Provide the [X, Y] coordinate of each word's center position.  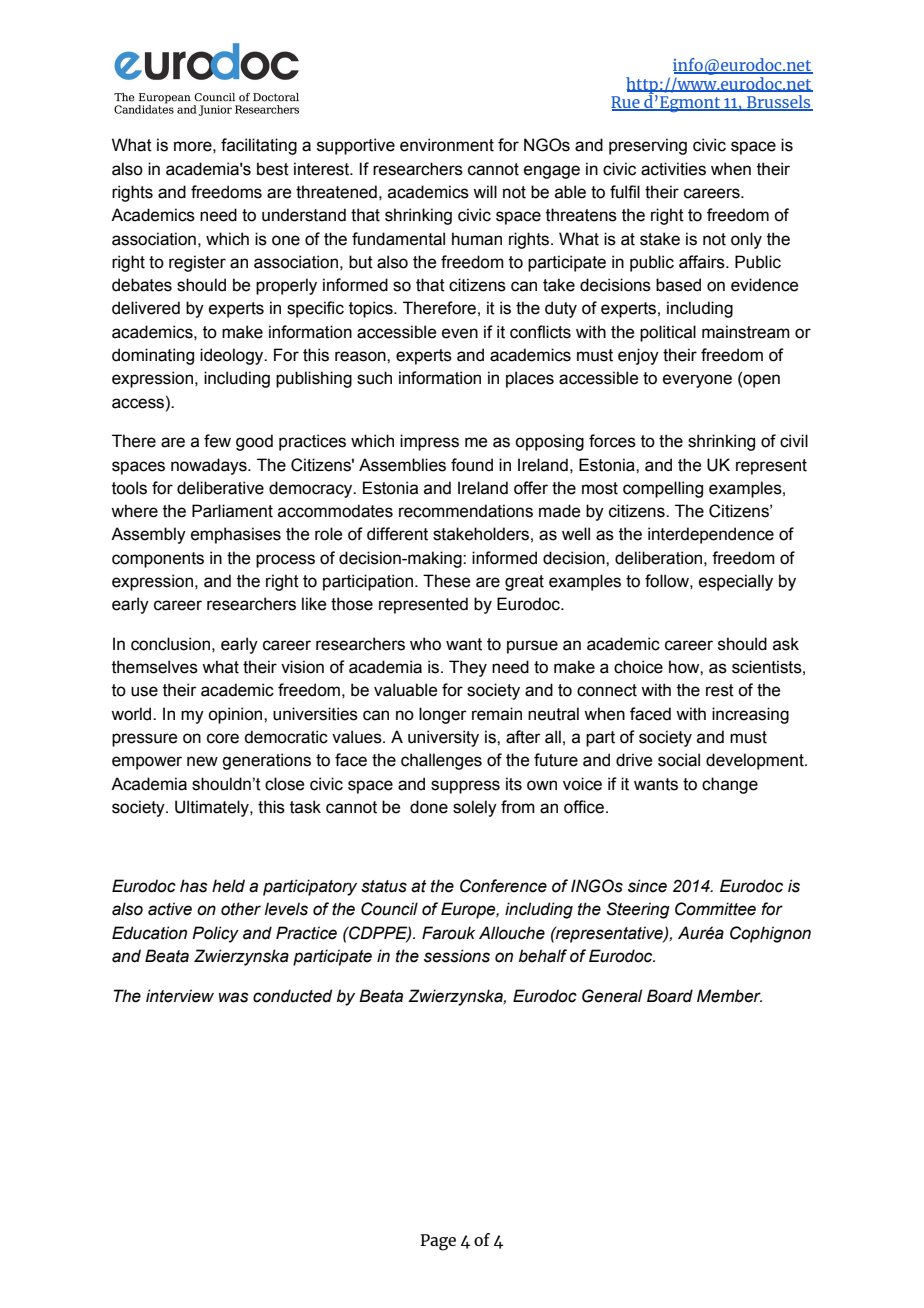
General [612, 996]
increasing [750, 715]
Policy [215, 934]
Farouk [448, 933]
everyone [697, 381]
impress [429, 442]
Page [438, 1242]
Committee [715, 909]
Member [729, 996]
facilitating [259, 146]
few [217, 441]
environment [447, 145]
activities [673, 169]
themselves [155, 667]
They [468, 668]
